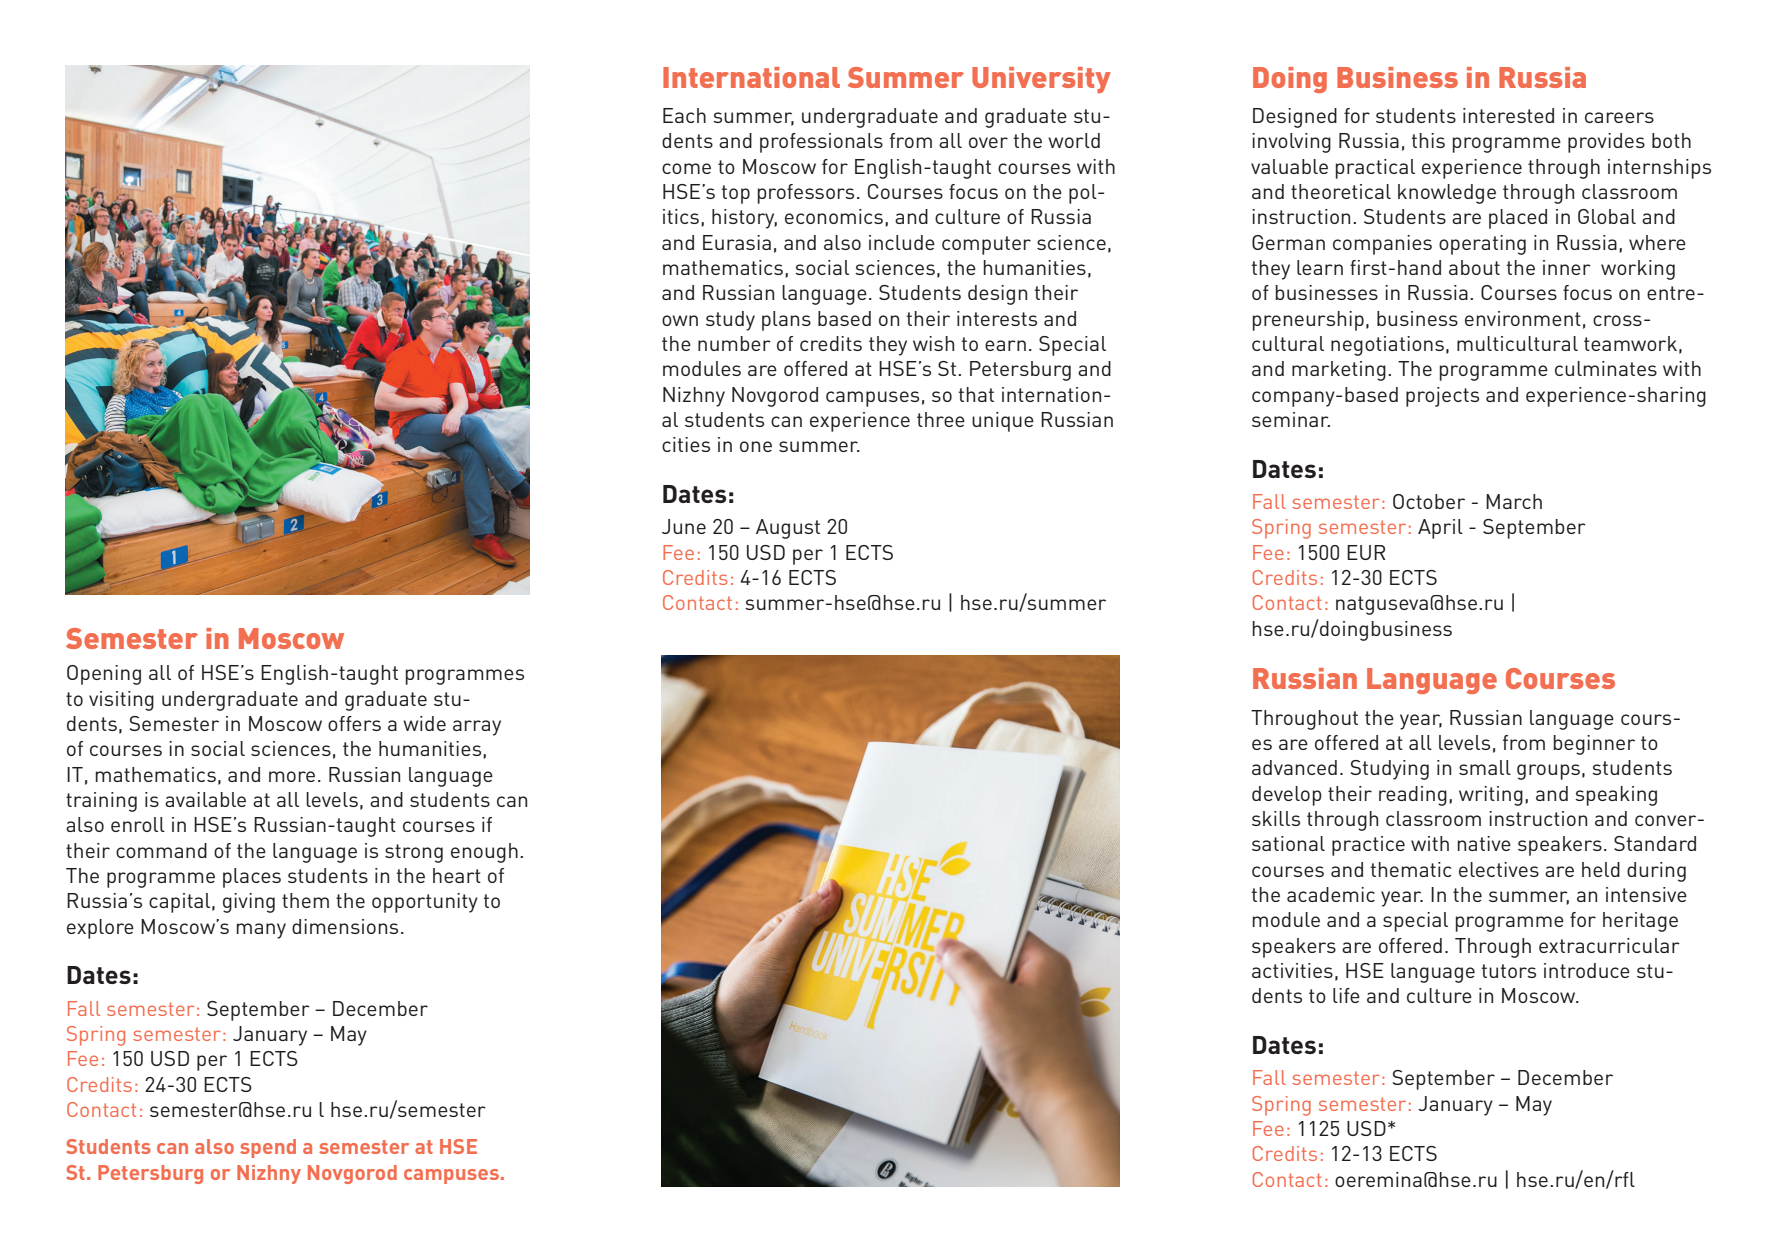  What do you see at coordinates (1508, 115) in the screenshot?
I see `interested` at bounding box center [1508, 115].
